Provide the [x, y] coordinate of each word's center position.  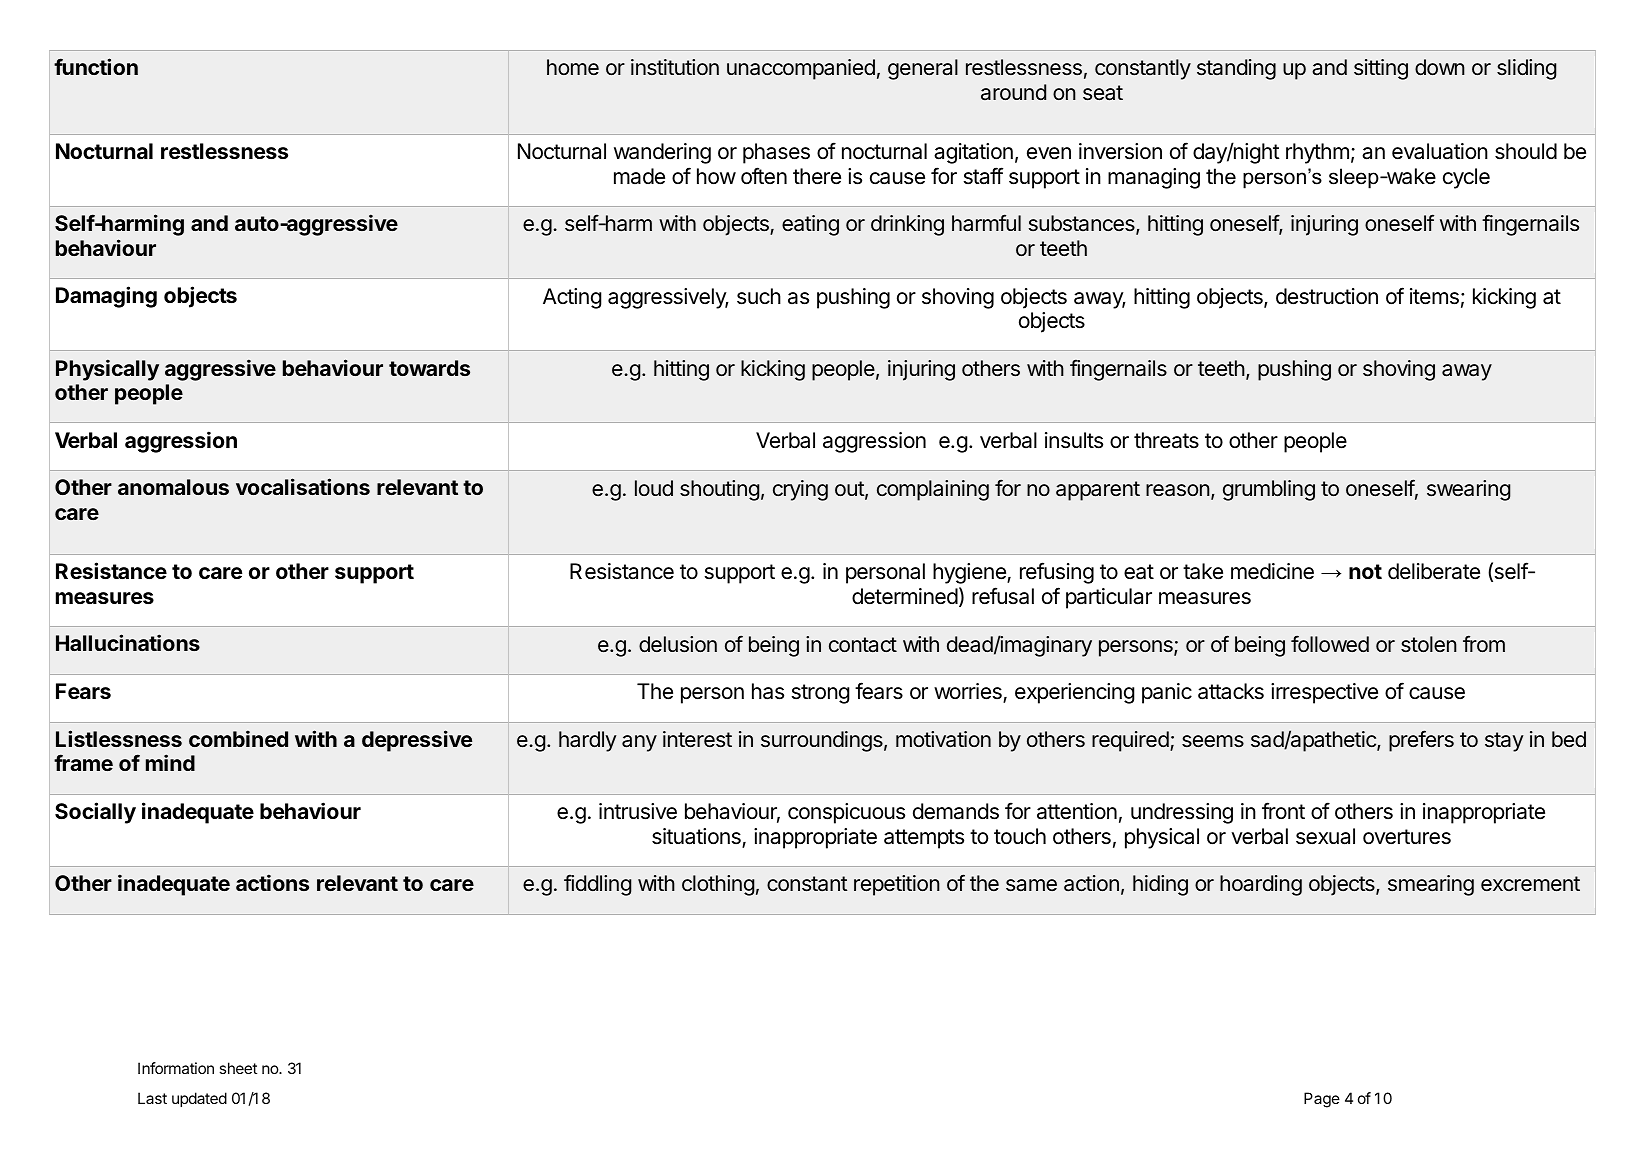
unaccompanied [801, 69]
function [96, 66]
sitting [1381, 69]
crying [800, 490]
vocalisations [303, 486]
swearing [1468, 490]
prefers [1421, 741]
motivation [943, 739]
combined [238, 738]
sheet [238, 1068]
